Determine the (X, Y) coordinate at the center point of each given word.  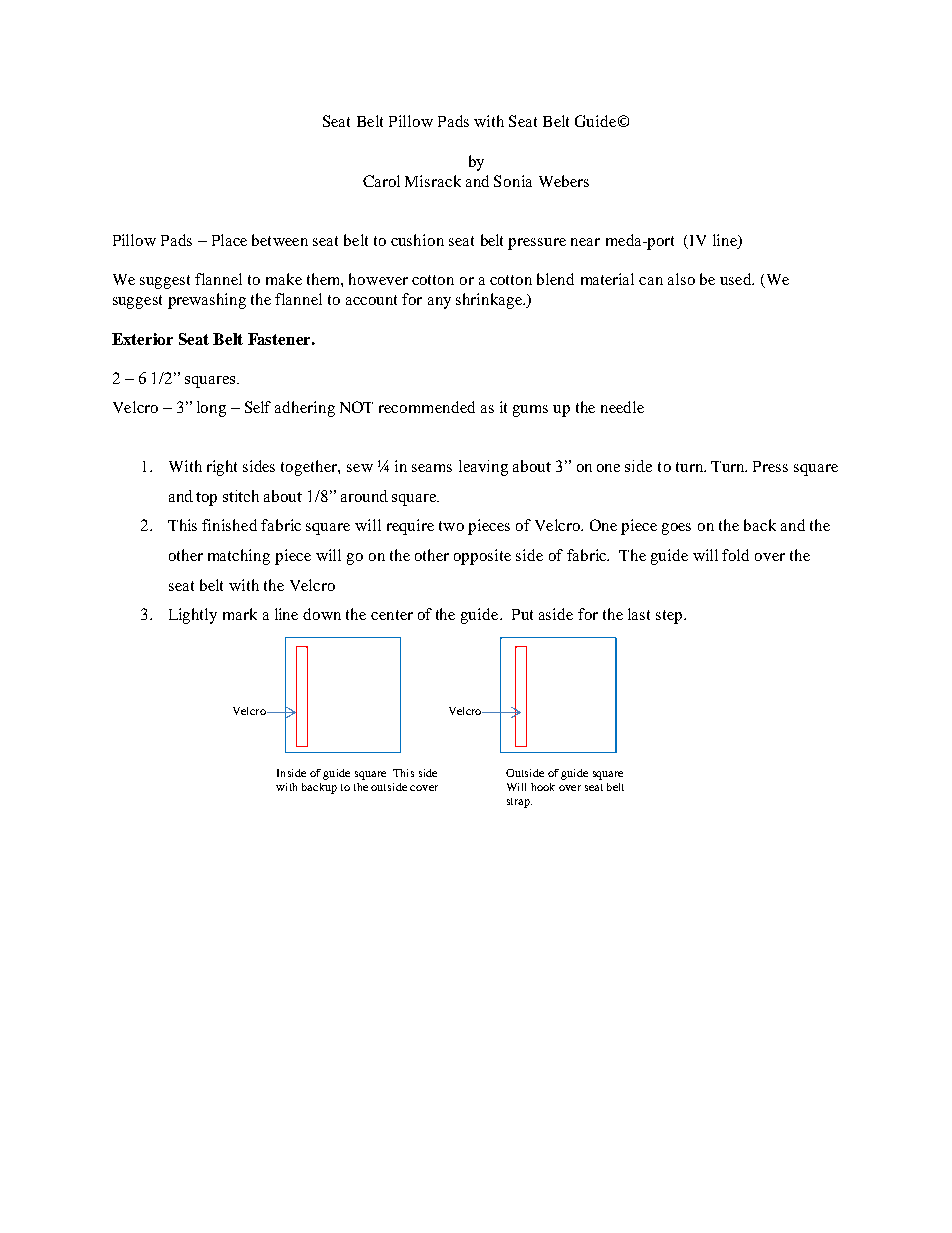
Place (229, 240)
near (585, 242)
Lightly (193, 616)
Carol (381, 181)
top (206, 499)
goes (676, 529)
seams (432, 468)
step (670, 617)
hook (543, 787)
